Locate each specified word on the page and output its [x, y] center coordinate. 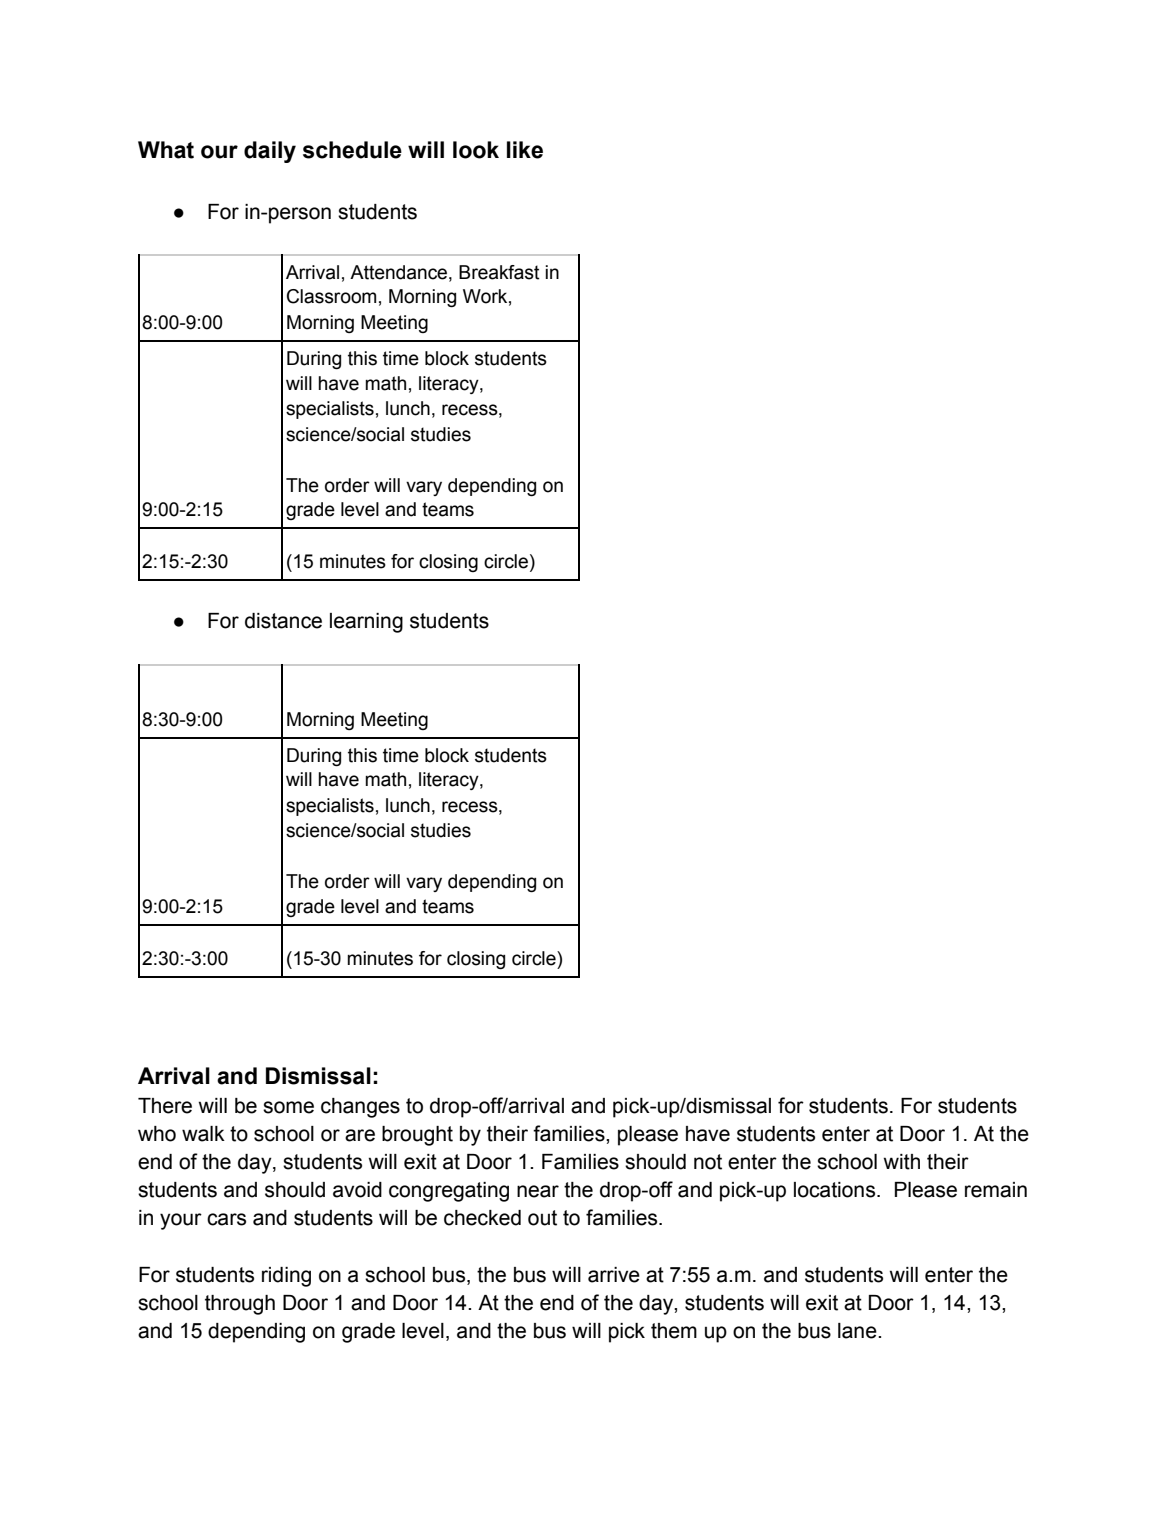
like [525, 150]
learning [366, 623]
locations [836, 1190]
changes [360, 1108]
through [240, 1305]
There [165, 1106]
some [288, 1107]
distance [283, 621]
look [476, 150]
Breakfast [499, 272]
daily [270, 152]
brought [417, 1136]
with [901, 1162]
